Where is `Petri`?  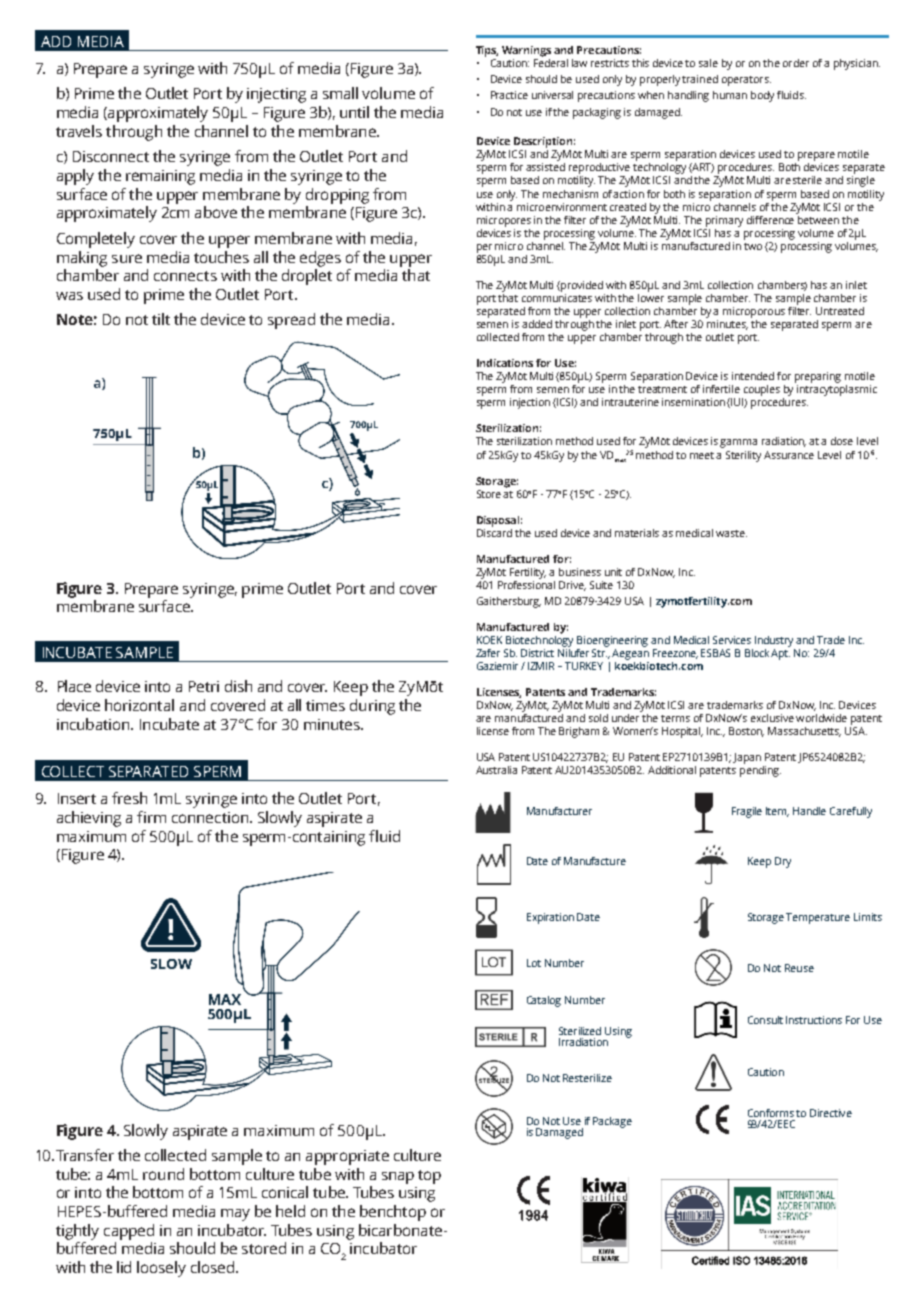 Petri is located at coordinates (204, 686).
